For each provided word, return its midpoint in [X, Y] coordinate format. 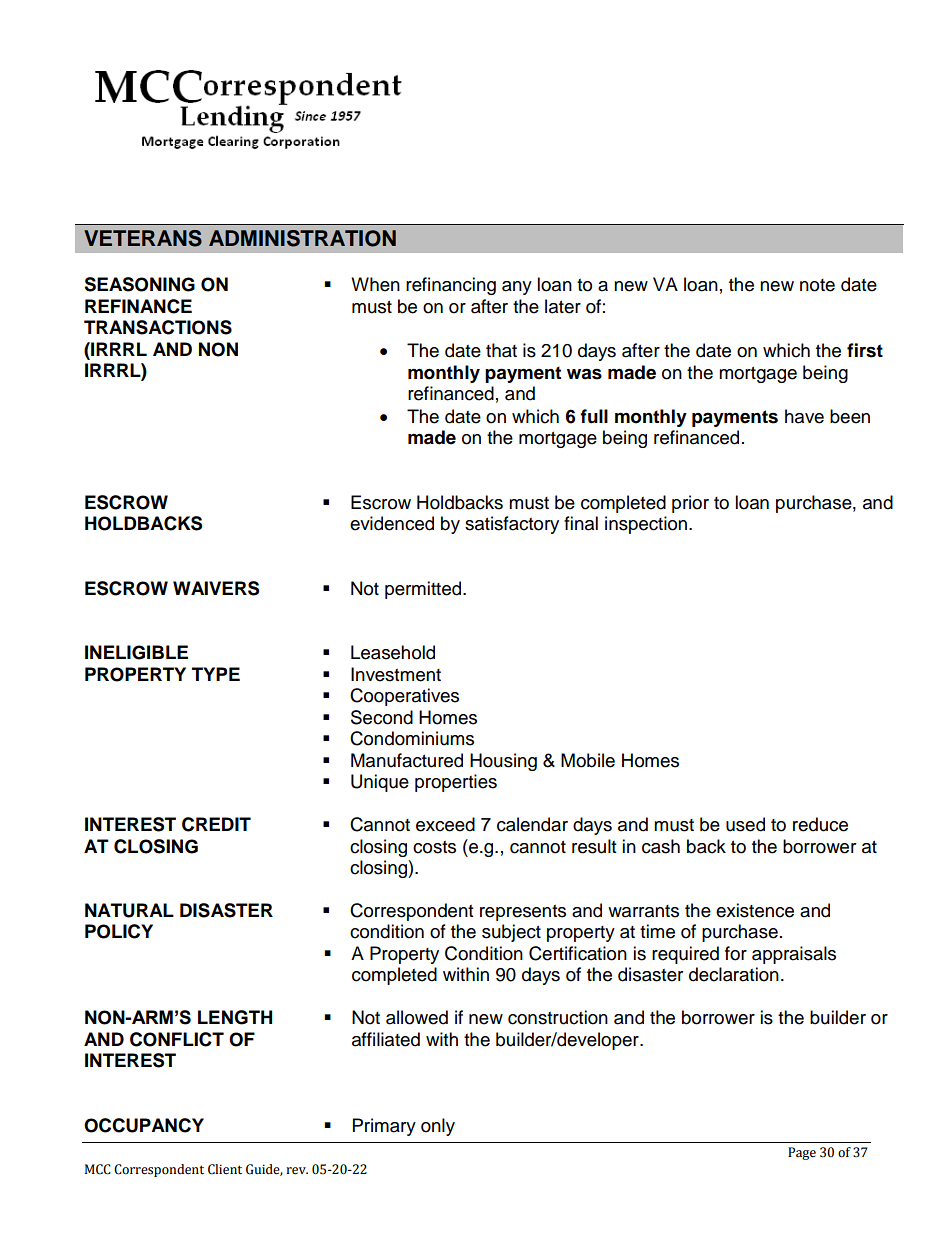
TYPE [216, 674]
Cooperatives [404, 697]
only [438, 1127]
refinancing [451, 286]
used [745, 824]
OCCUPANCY [144, 1125]
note [817, 285]
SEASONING [139, 284]
